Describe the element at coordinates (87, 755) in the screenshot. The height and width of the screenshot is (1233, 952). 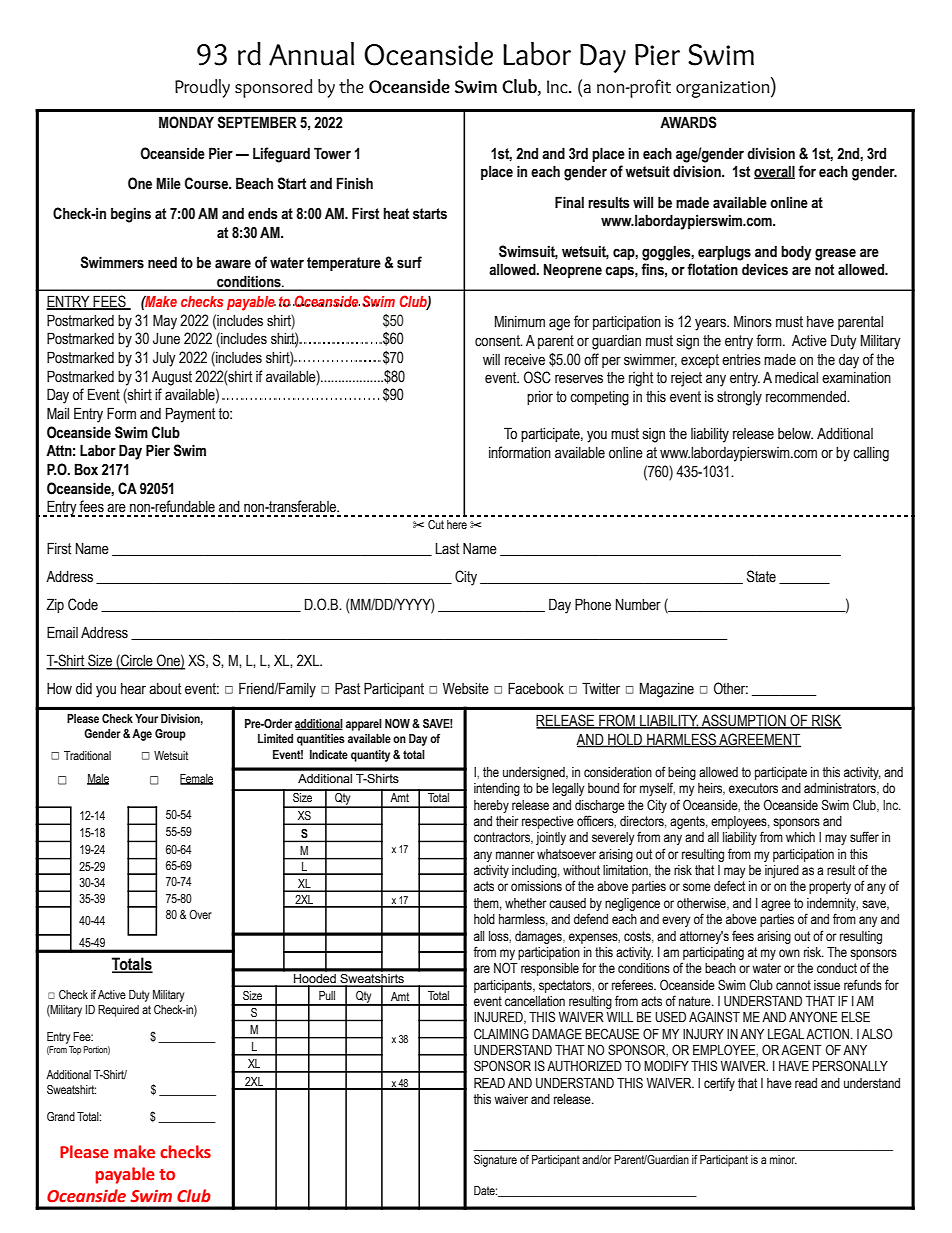
I see `Traditional` at that location.
